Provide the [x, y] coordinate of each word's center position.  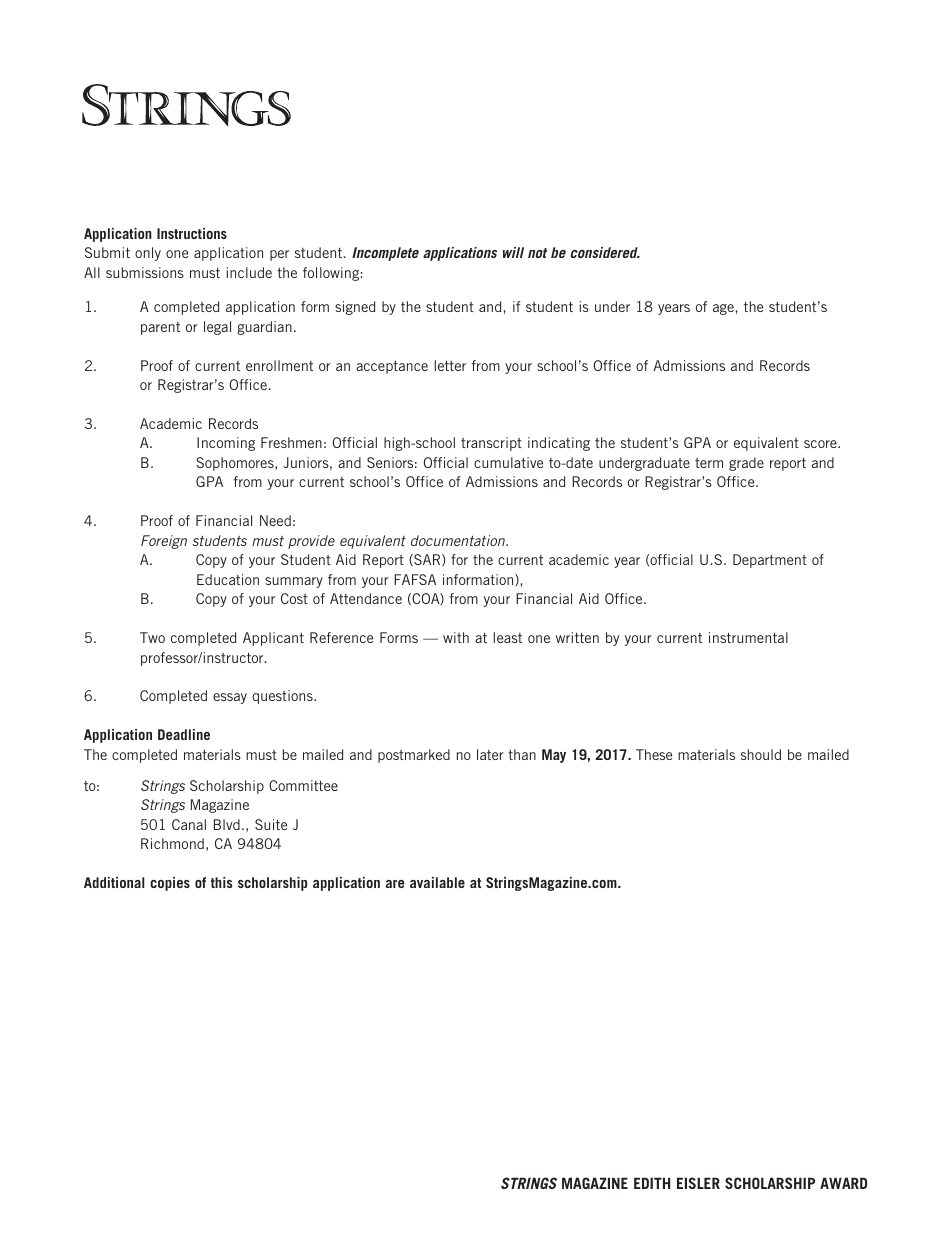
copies [170, 884]
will [513, 252]
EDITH [652, 1183]
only [148, 254]
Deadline [184, 734]
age [724, 309]
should [761, 754]
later [490, 754]
